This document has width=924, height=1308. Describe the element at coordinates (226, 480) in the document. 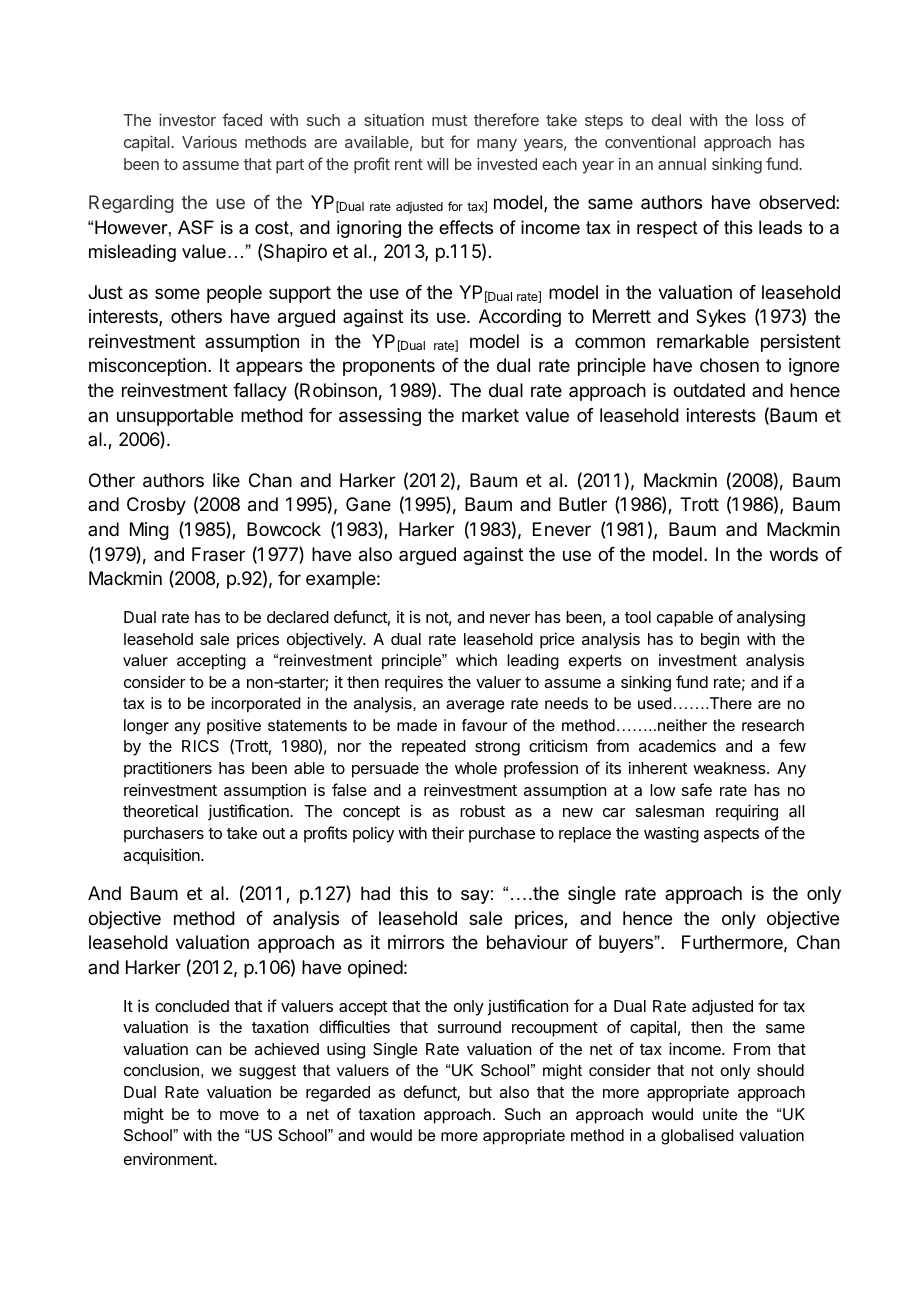

I see `like` at that location.
